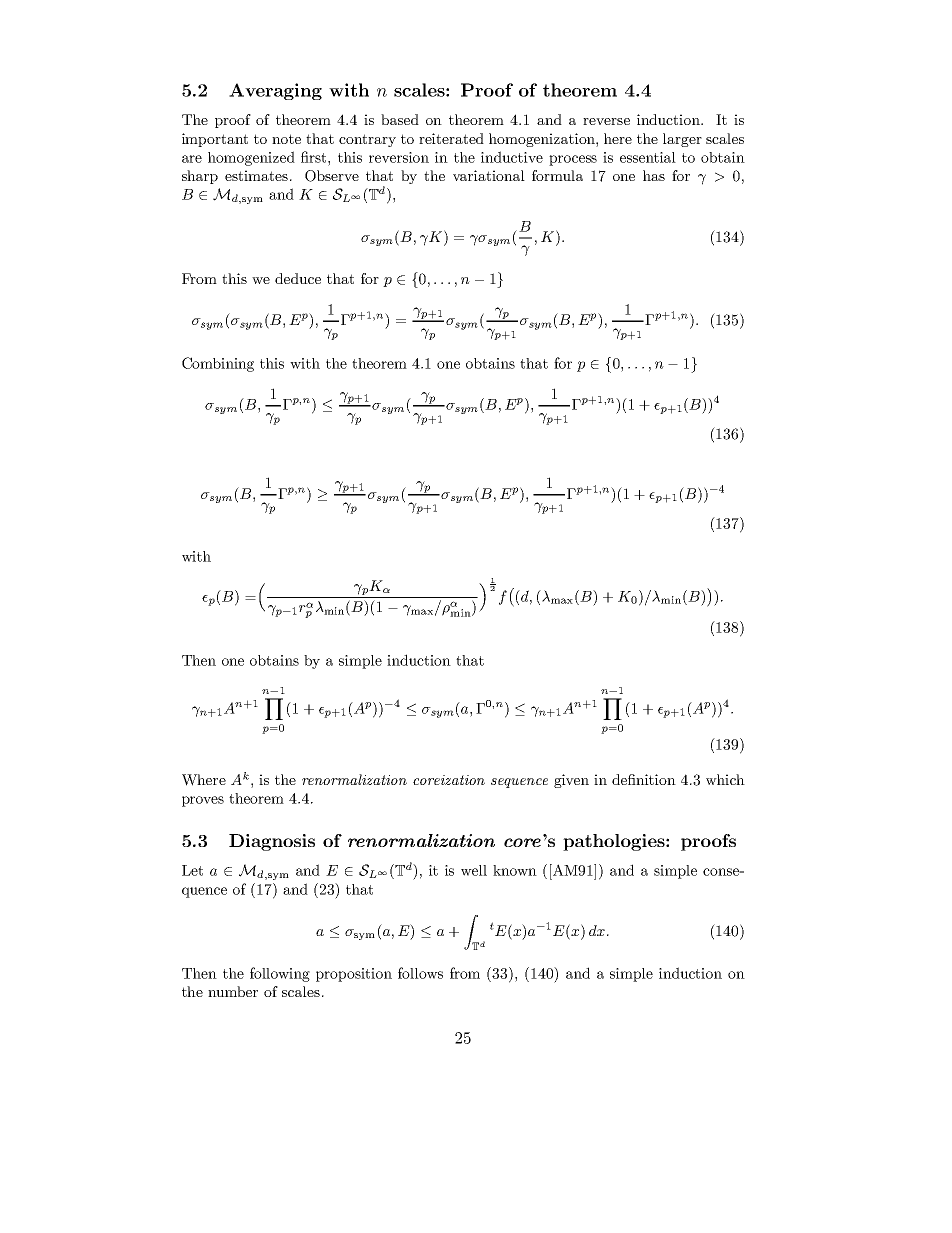  I want to click on deduce, so click(298, 278).
